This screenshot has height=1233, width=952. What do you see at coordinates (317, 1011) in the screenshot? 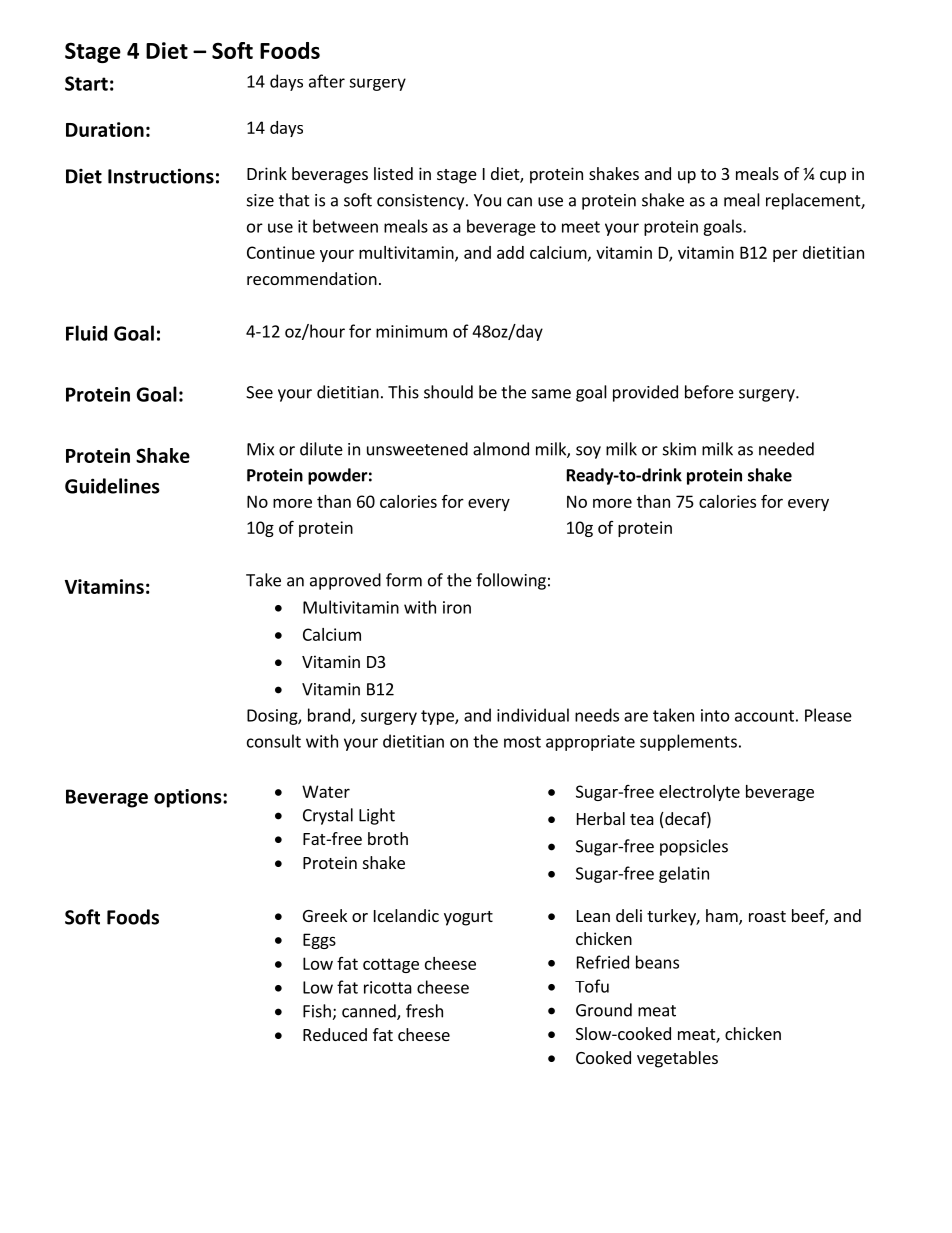
I see `Fish` at bounding box center [317, 1011].
